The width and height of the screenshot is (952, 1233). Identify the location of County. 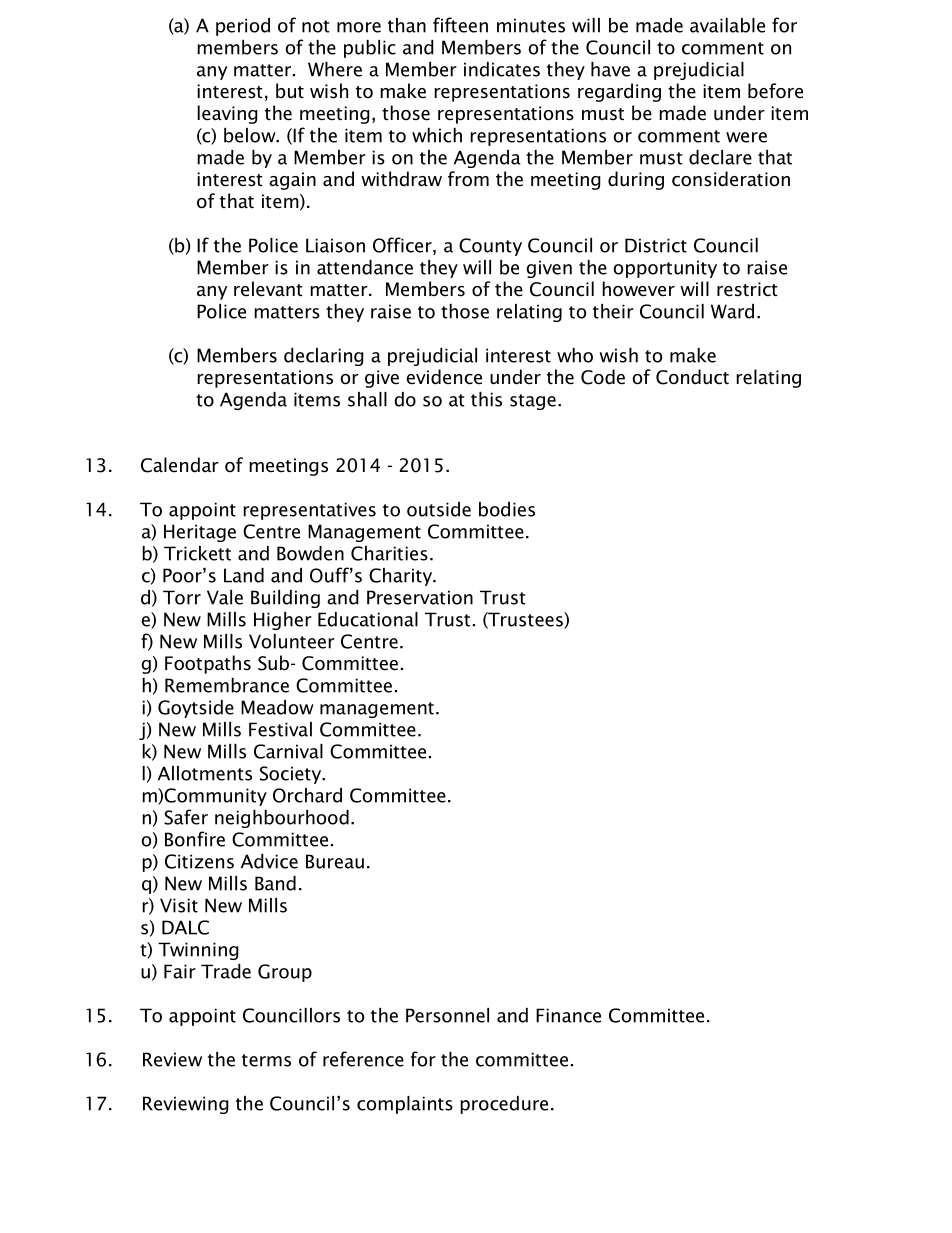
(490, 247).
